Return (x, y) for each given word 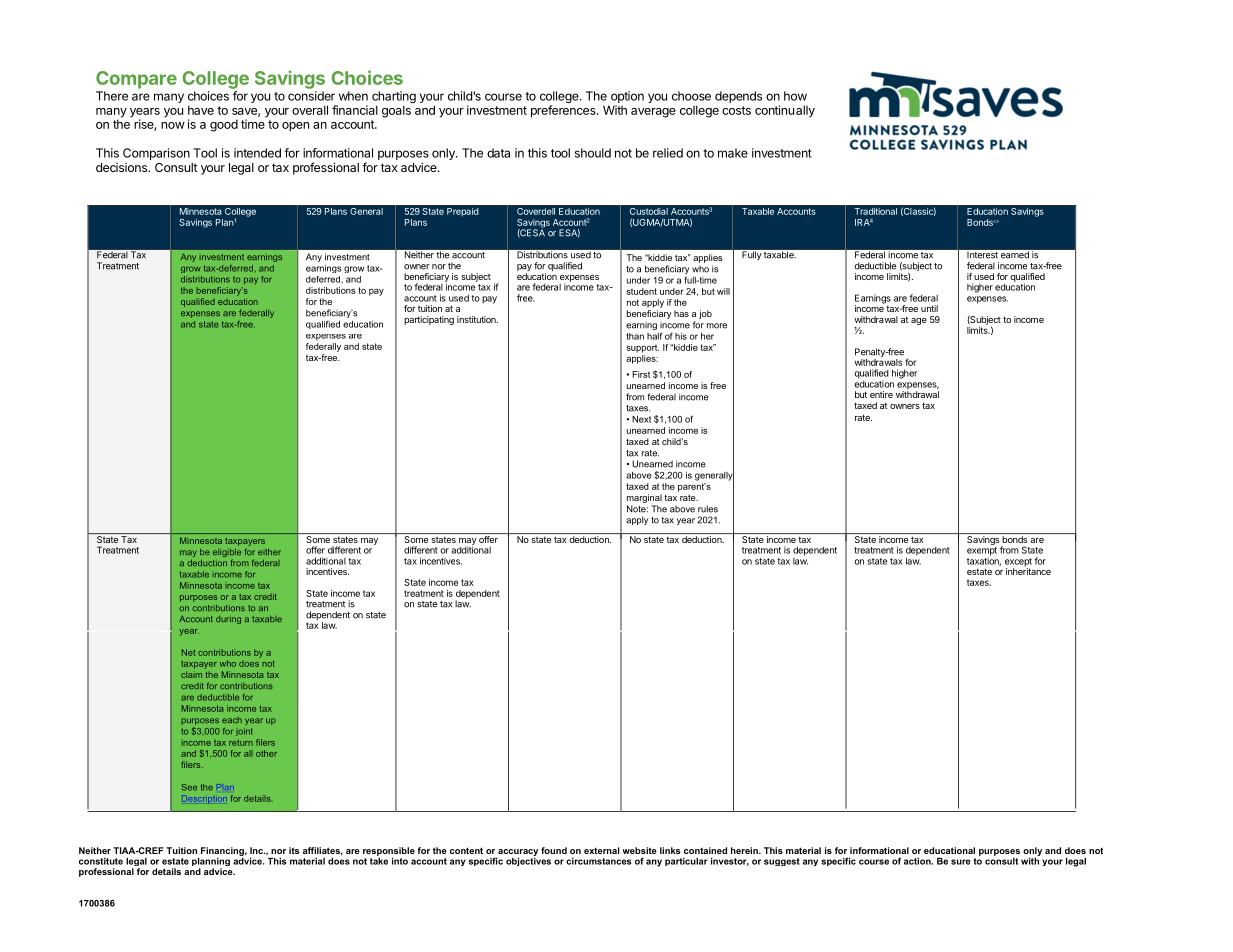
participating (429, 320)
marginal (644, 498)
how (795, 96)
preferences (564, 111)
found (554, 850)
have (201, 110)
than (635, 336)
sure (961, 862)
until (929, 308)
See (189, 787)
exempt (982, 552)
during (228, 620)
